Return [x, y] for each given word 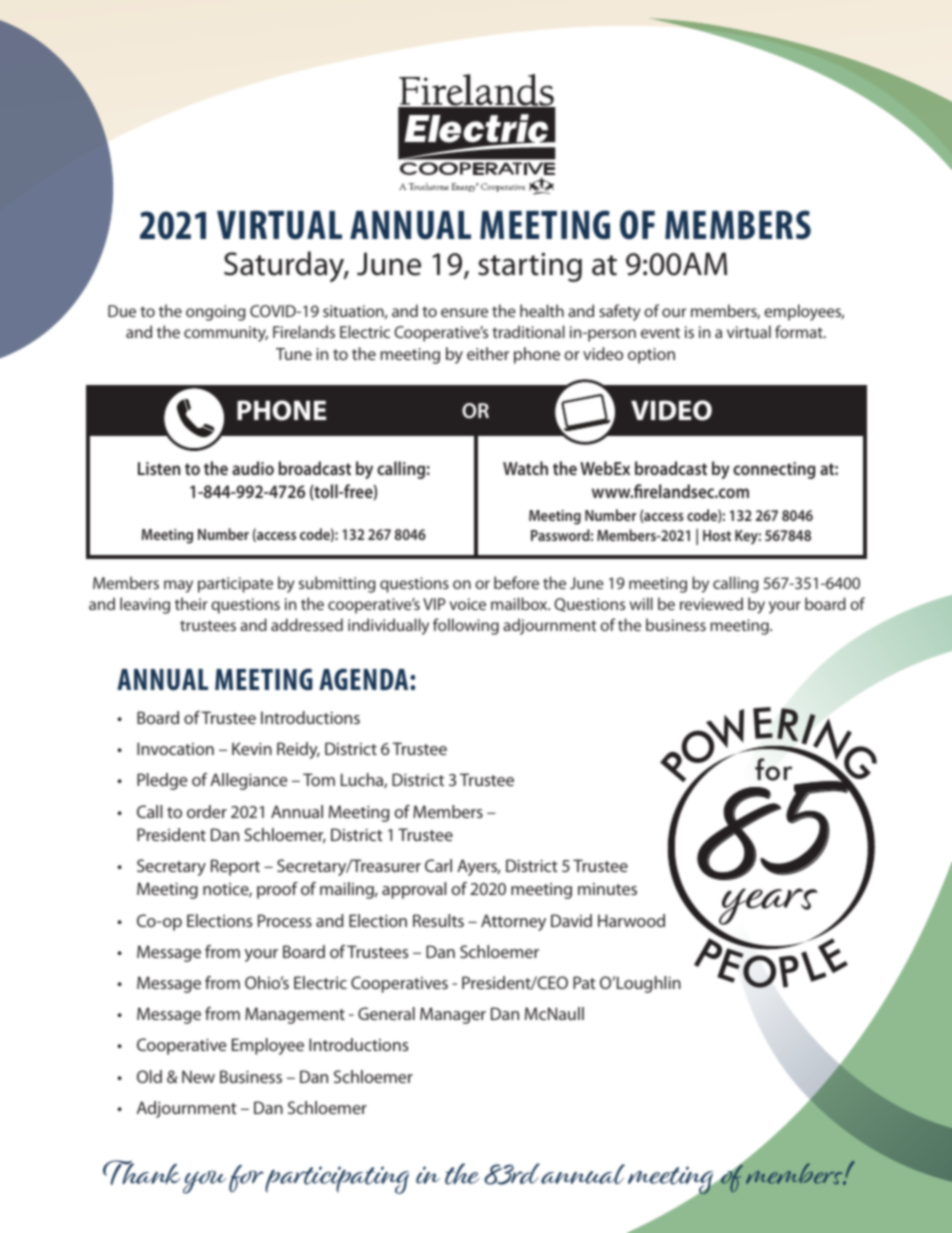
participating [337, 1180]
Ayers [478, 867]
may [178, 586]
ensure [464, 312]
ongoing [216, 313]
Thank [142, 1172]
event [660, 332]
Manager [453, 1015]
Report [235, 867]
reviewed [711, 603]
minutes [607, 889]
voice [468, 604]
